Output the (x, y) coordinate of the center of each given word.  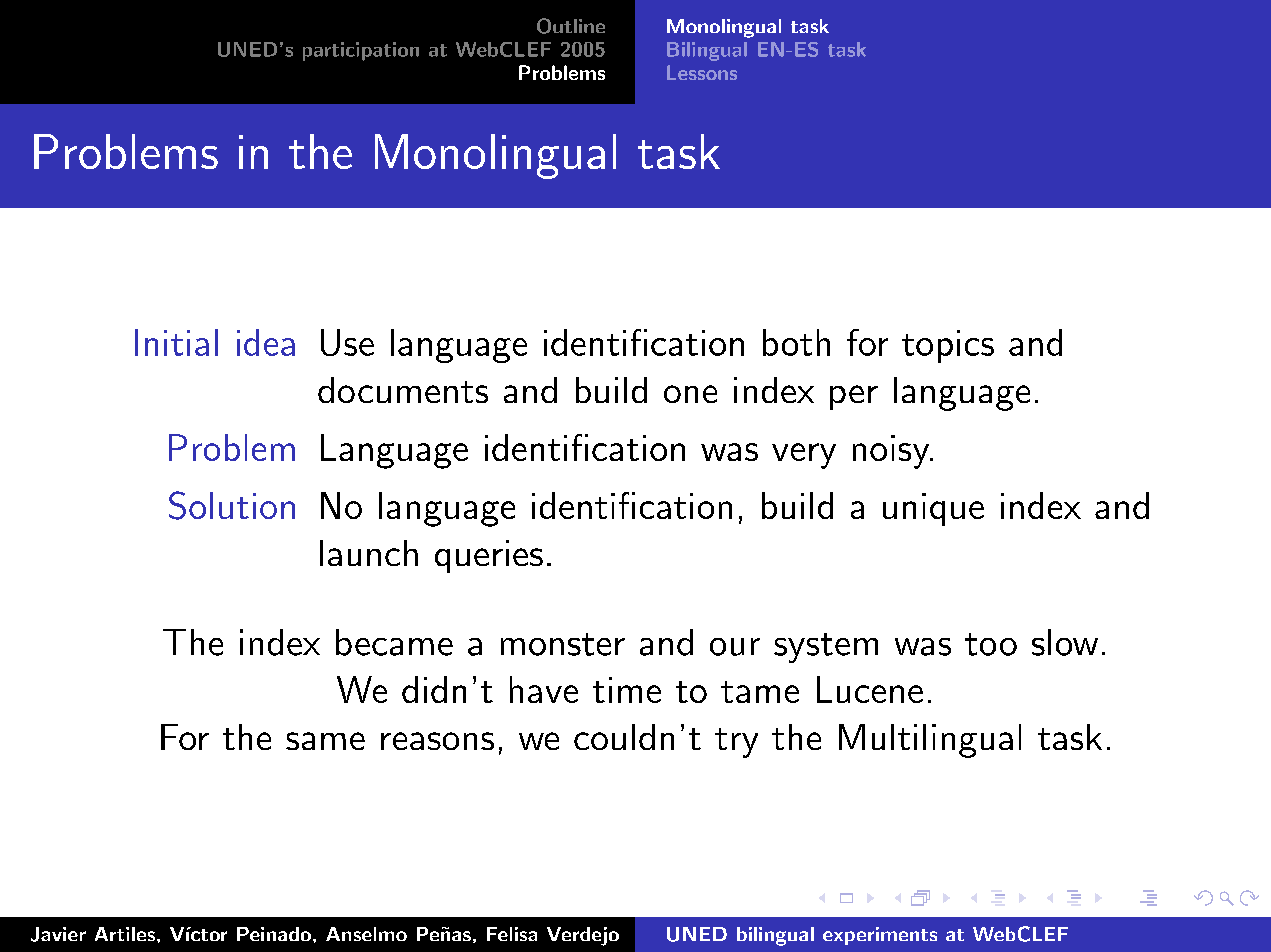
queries (489, 556)
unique (933, 509)
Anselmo (366, 934)
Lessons (702, 72)
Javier (58, 934)
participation (361, 51)
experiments (880, 936)
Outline (571, 26)
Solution (232, 505)
